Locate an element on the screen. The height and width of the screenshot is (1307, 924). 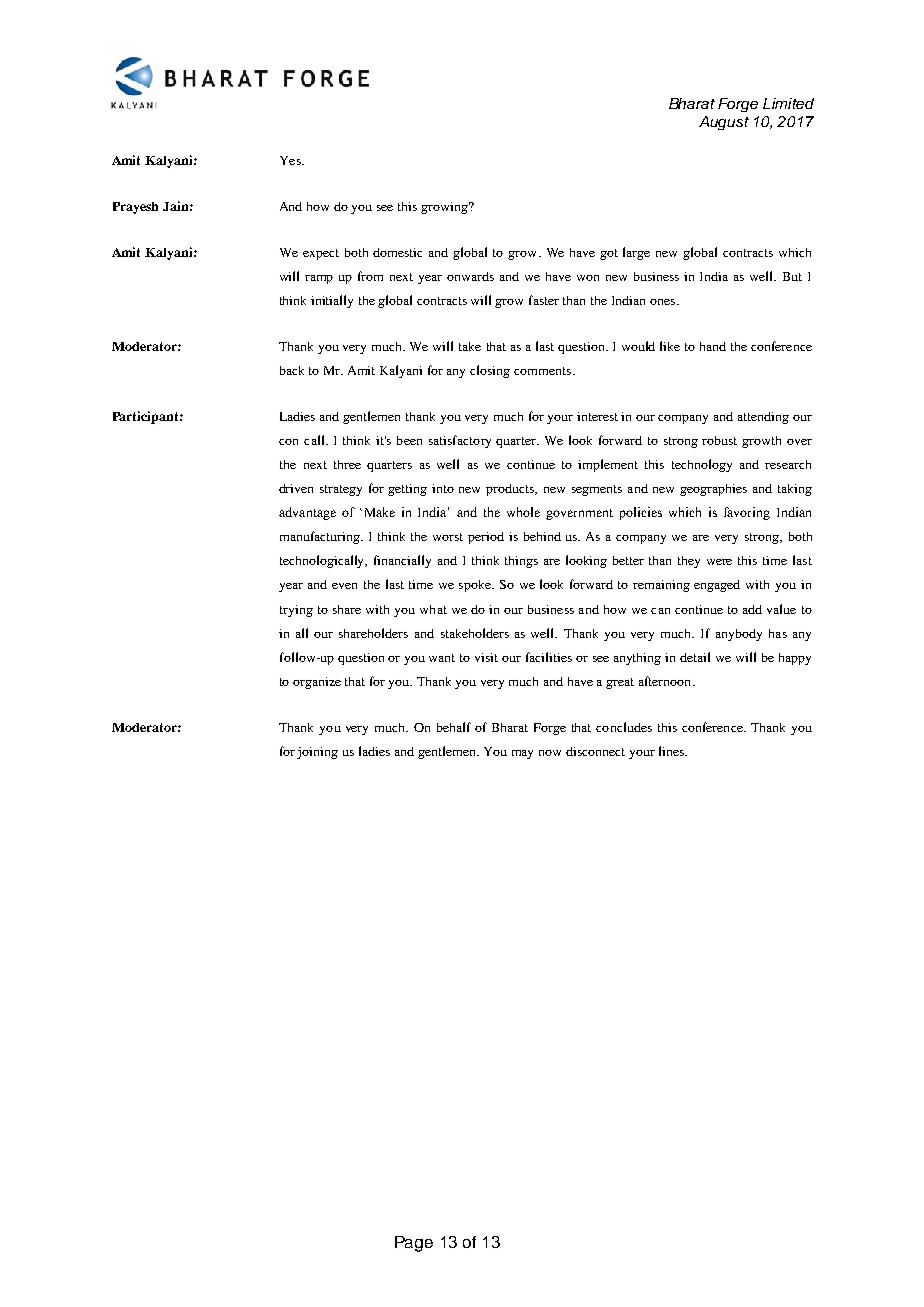
anybody is located at coordinates (739, 635).
